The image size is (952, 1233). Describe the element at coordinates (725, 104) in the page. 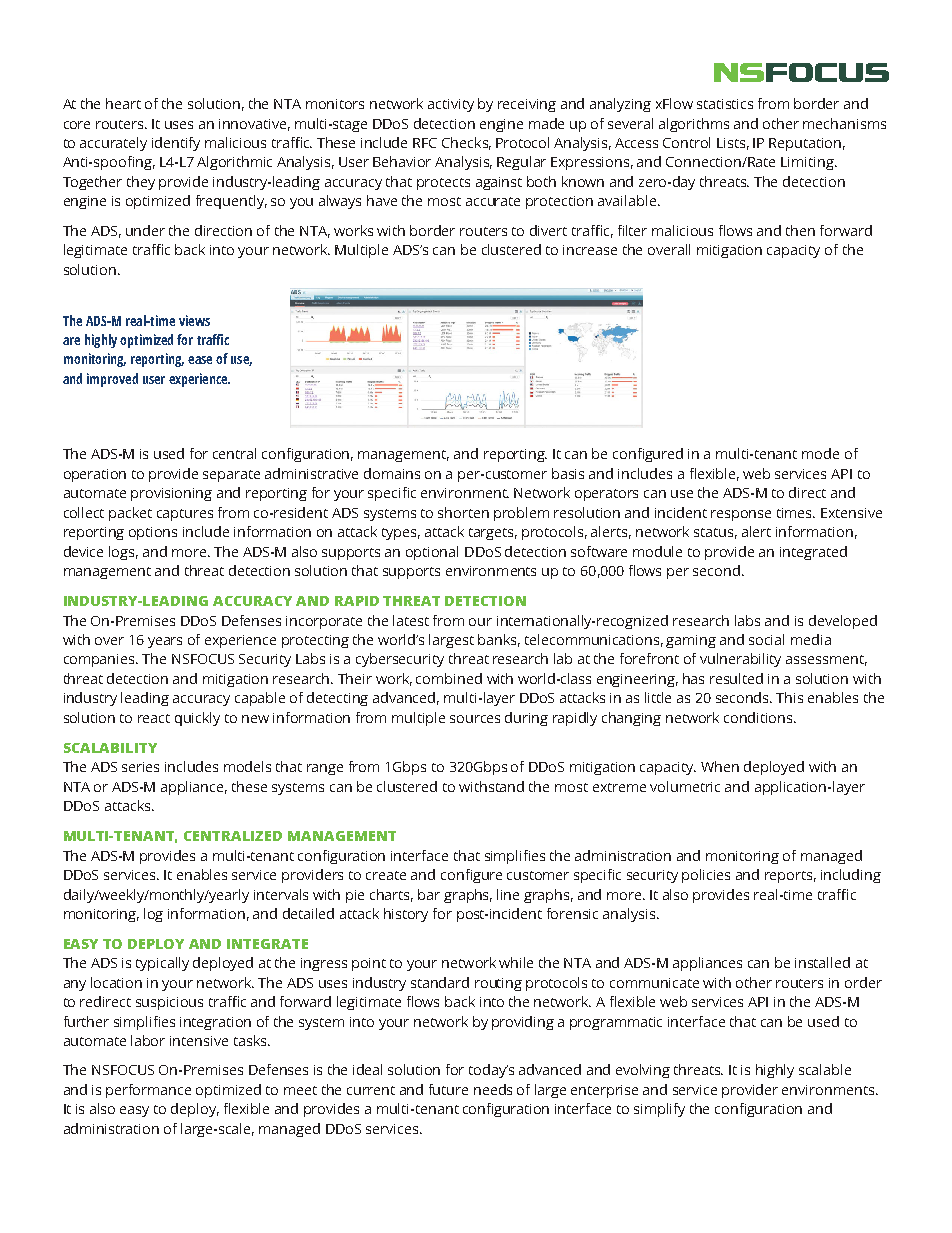

I see `statistics` at that location.
